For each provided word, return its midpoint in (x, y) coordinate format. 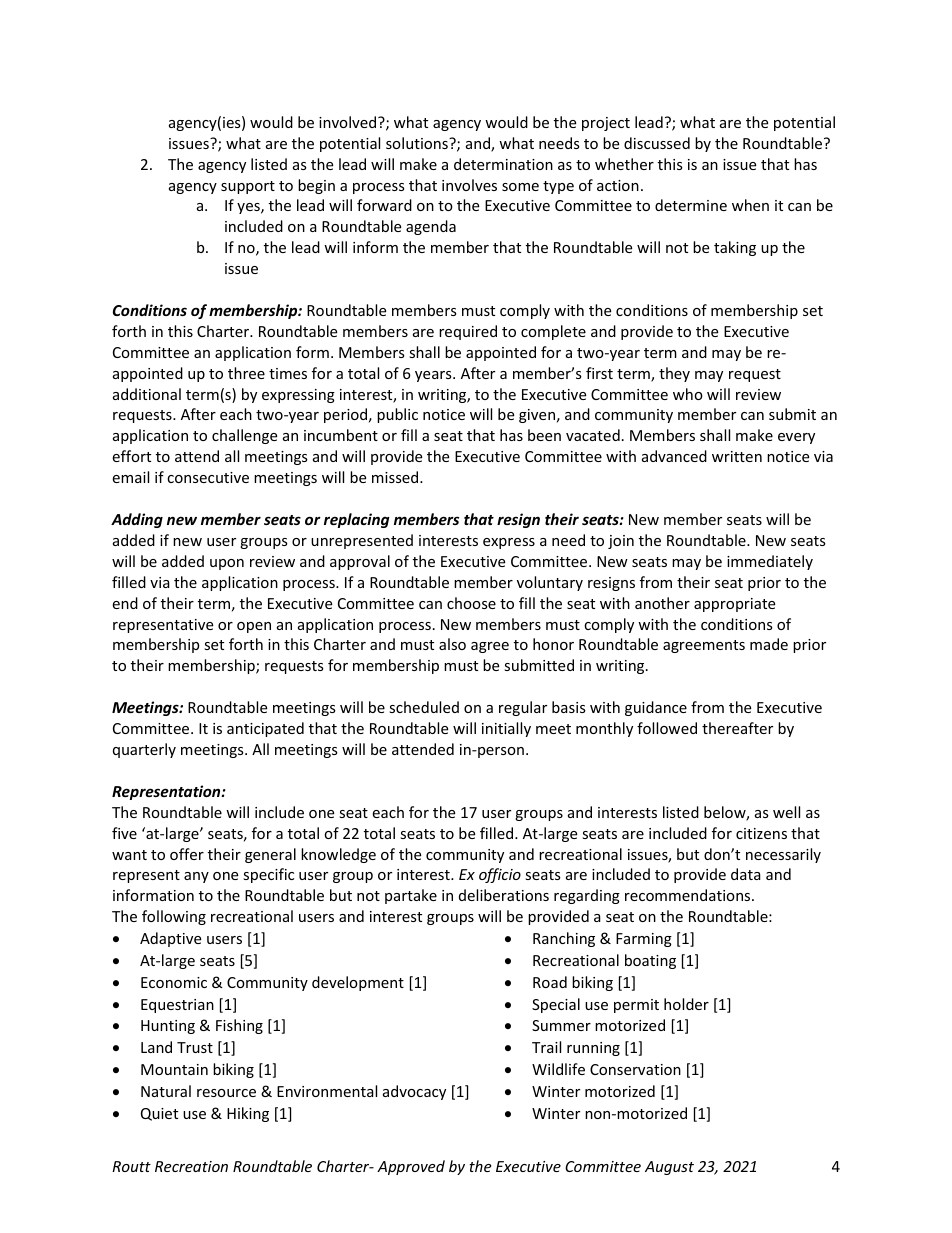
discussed (657, 143)
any (196, 877)
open (254, 627)
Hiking (248, 1114)
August (669, 1168)
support (248, 187)
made (769, 644)
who (688, 394)
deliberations (504, 895)
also (452, 644)
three (246, 373)
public (397, 415)
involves (469, 185)
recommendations (689, 895)
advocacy (414, 1092)
